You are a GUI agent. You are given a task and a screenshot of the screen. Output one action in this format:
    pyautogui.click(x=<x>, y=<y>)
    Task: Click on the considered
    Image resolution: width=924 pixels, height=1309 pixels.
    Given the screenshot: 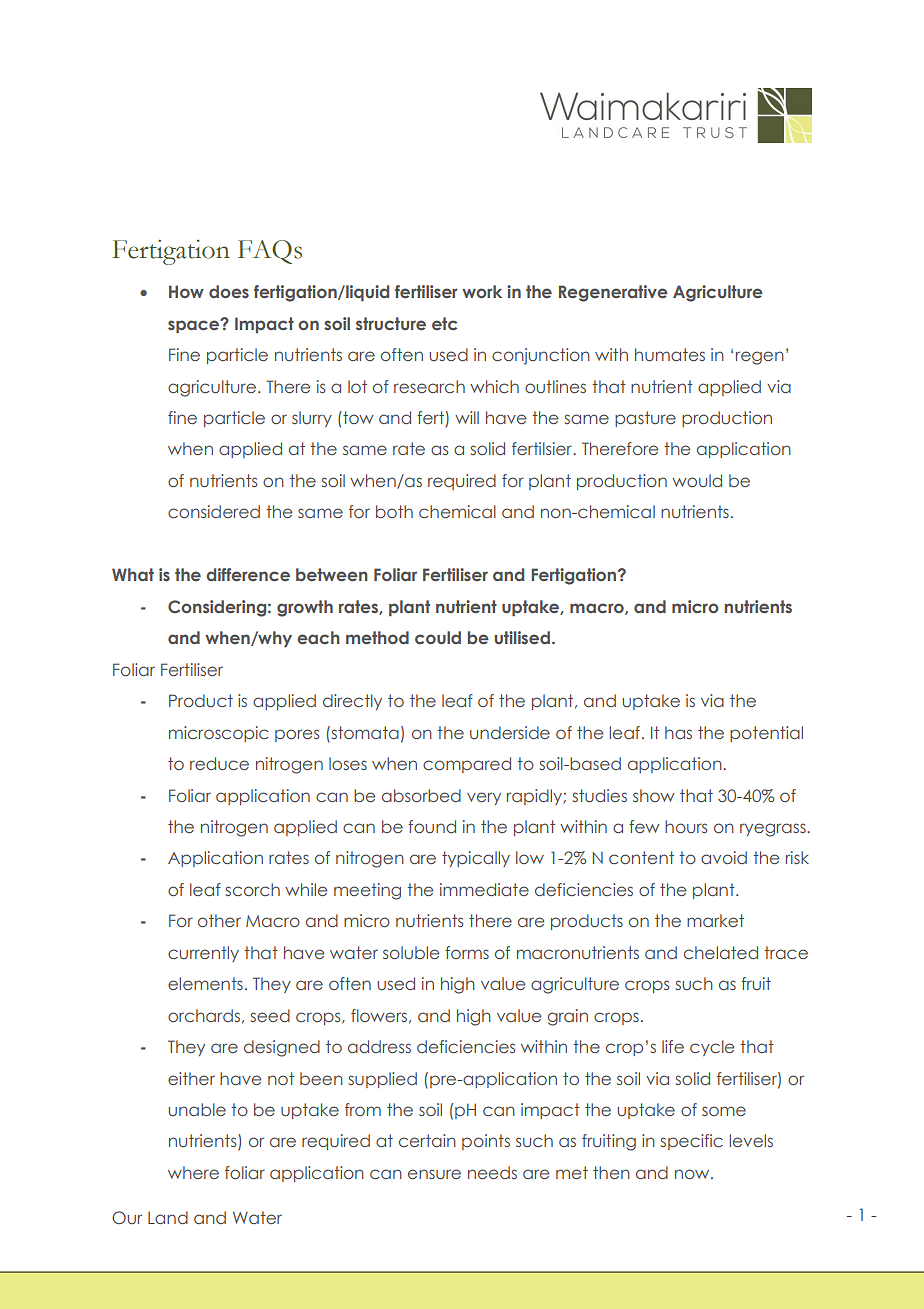 What is the action you would take?
    pyautogui.click(x=214, y=511)
